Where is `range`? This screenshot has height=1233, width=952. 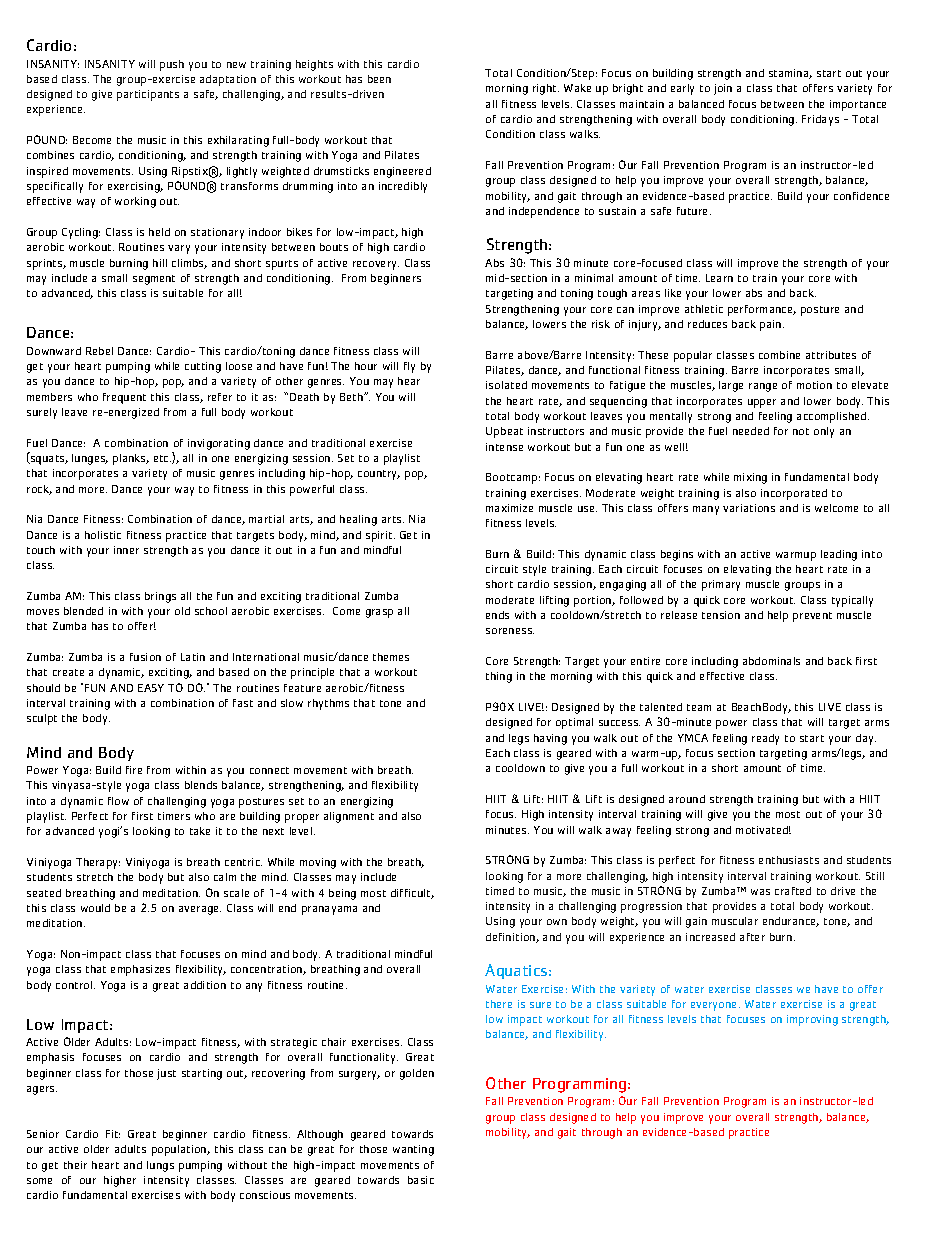
range is located at coordinates (763, 387).
